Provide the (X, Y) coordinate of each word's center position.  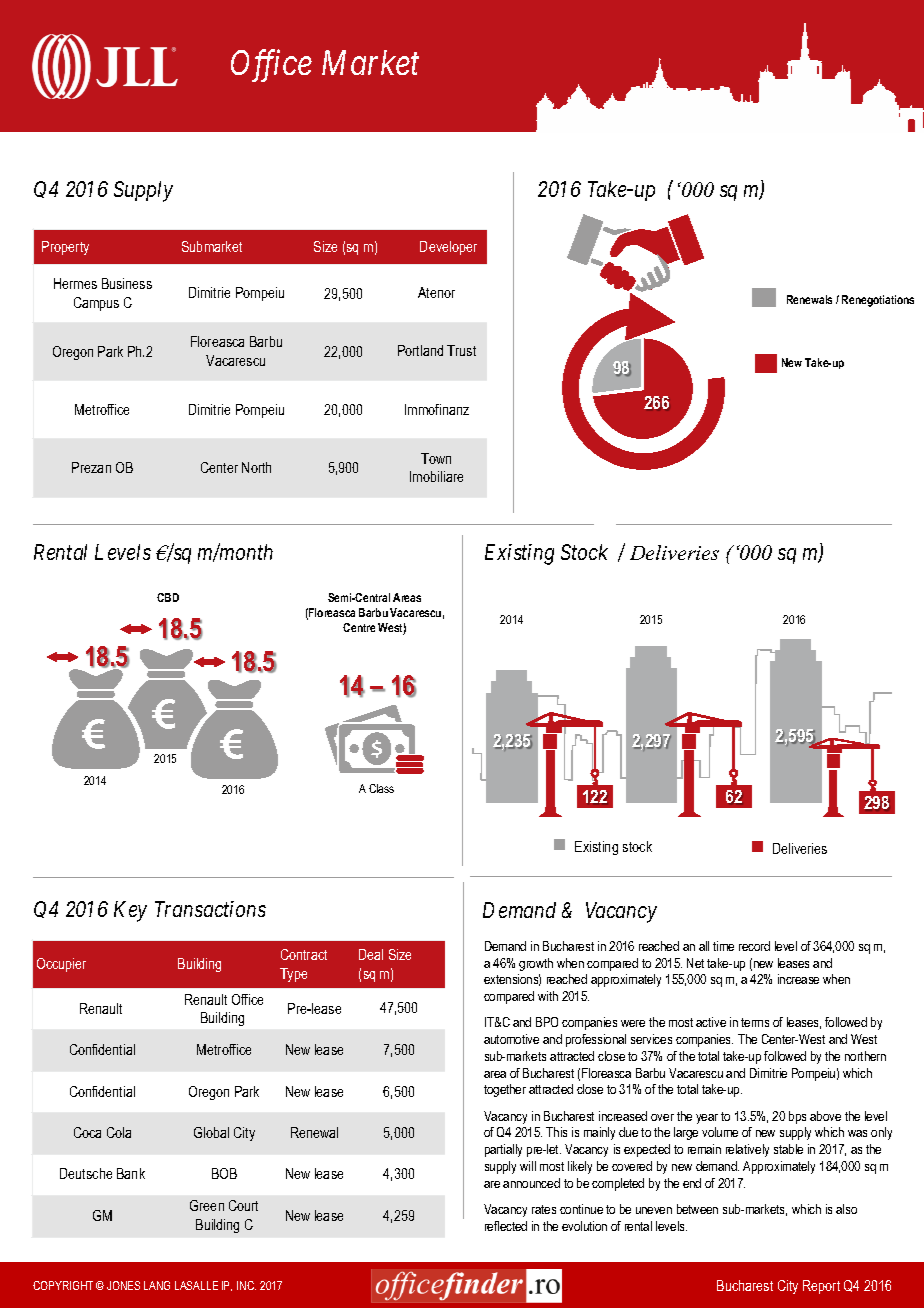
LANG (157, 1285)
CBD (168, 597)
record (754, 946)
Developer (448, 248)
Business (127, 283)
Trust (461, 350)
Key (130, 911)
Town (436, 458)
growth (536, 964)
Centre (359, 627)
